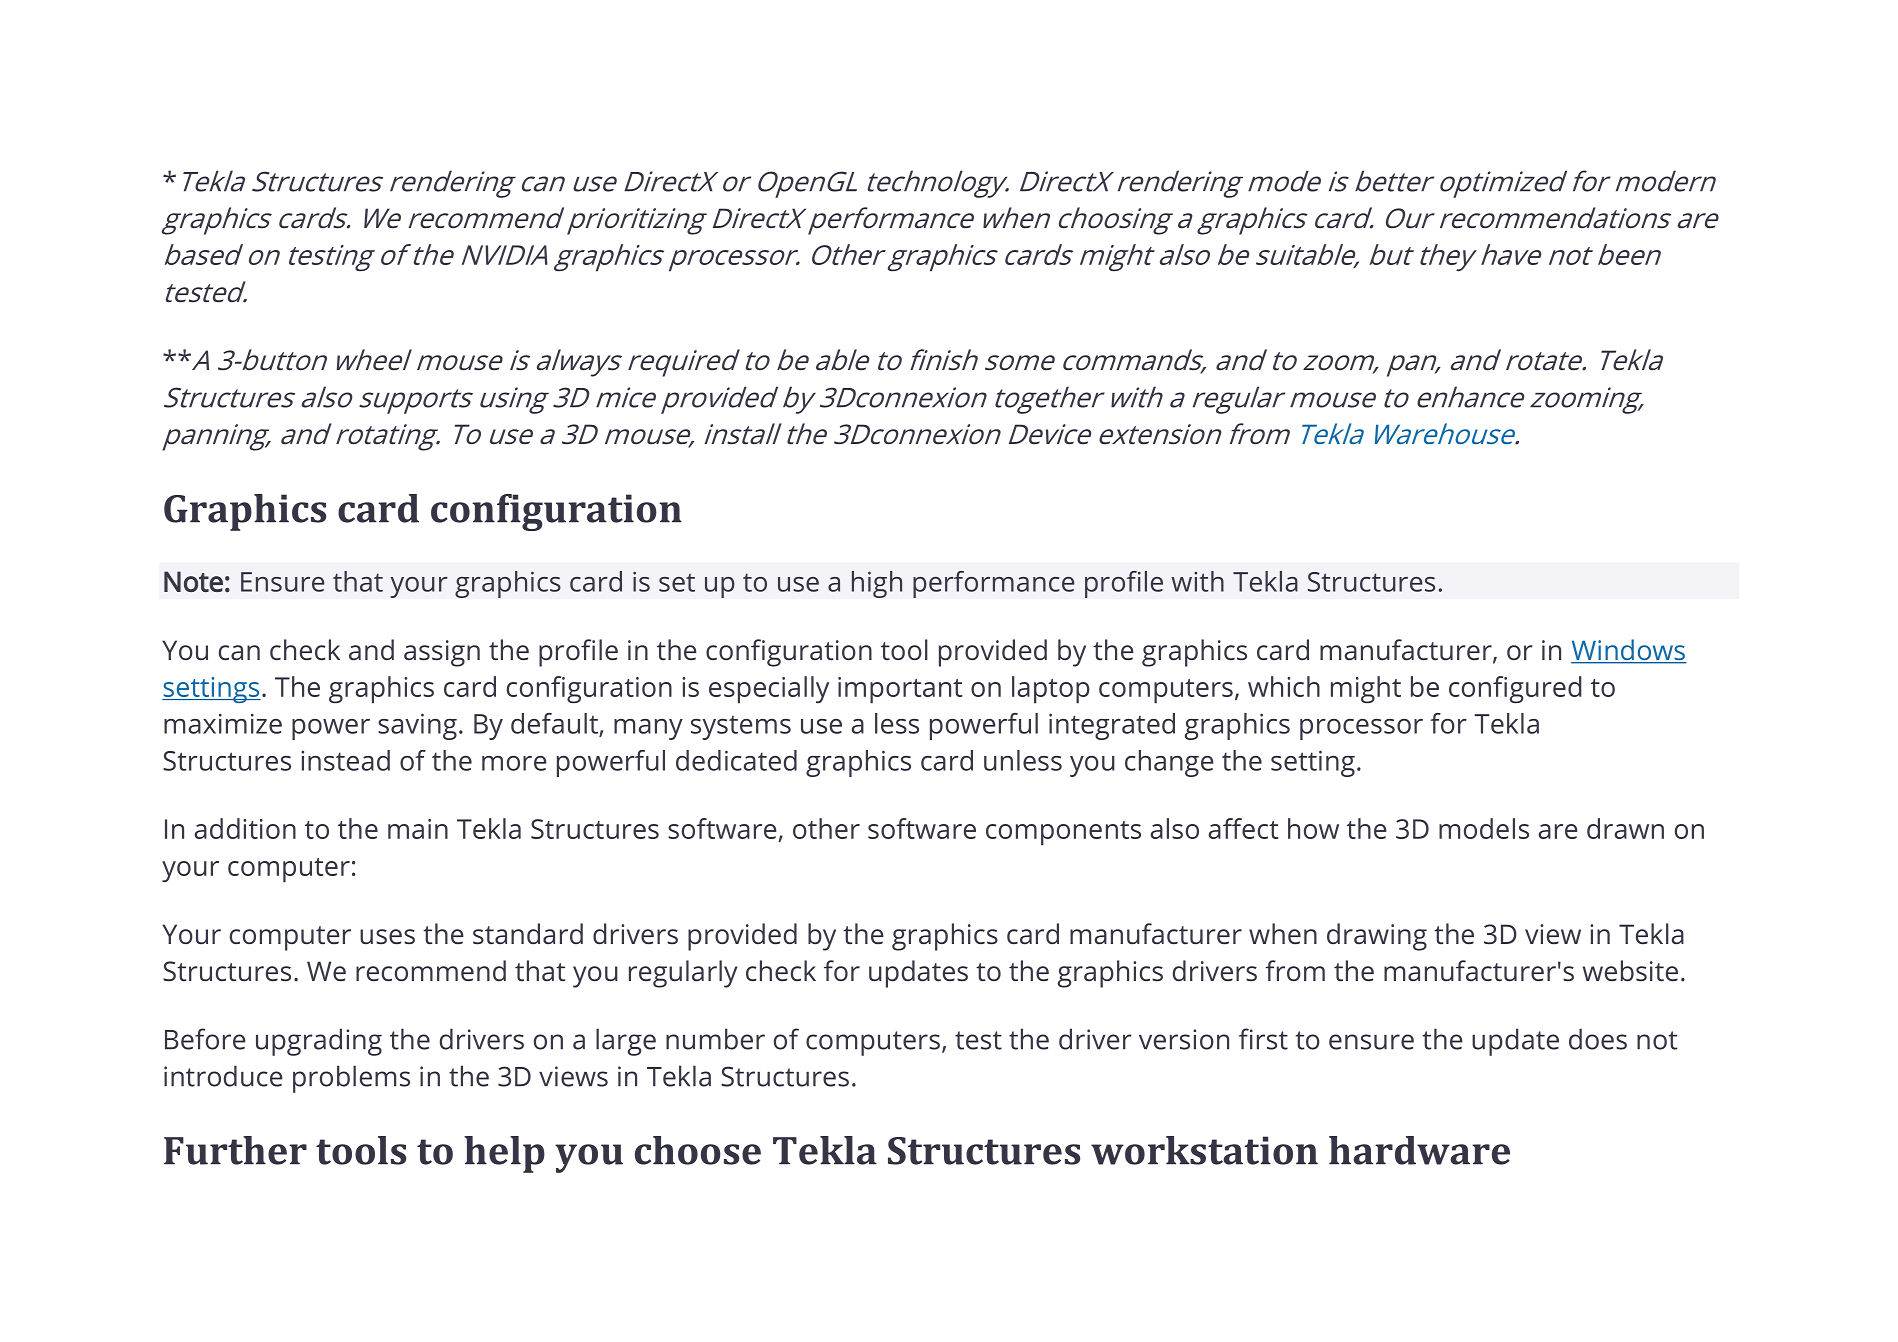 This document has width=1898, height=1342. Describe the element at coordinates (1629, 651) in the document. I see `Windows` at that location.
